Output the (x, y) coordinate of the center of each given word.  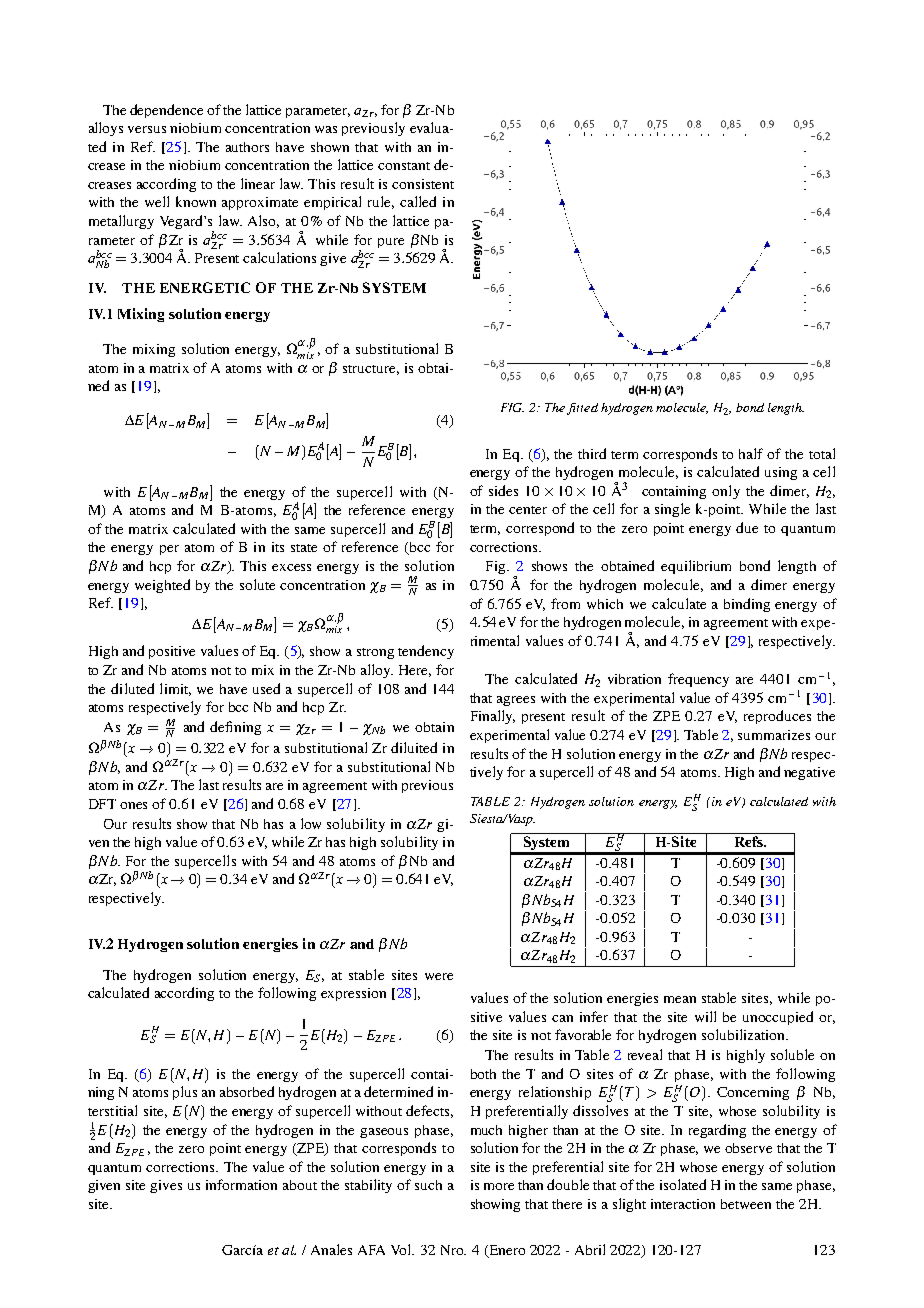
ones (133, 805)
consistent (423, 184)
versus (147, 129)
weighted (162, 586)
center (528, 510)
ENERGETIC (205, 287)
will (705, 1016)
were (439, 976)
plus (185, 1093)
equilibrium (696, 567)
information (241, 1184)
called (418, 201)
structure (371, 370)
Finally (493, 717)
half (751, 453)
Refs (750, 841)
